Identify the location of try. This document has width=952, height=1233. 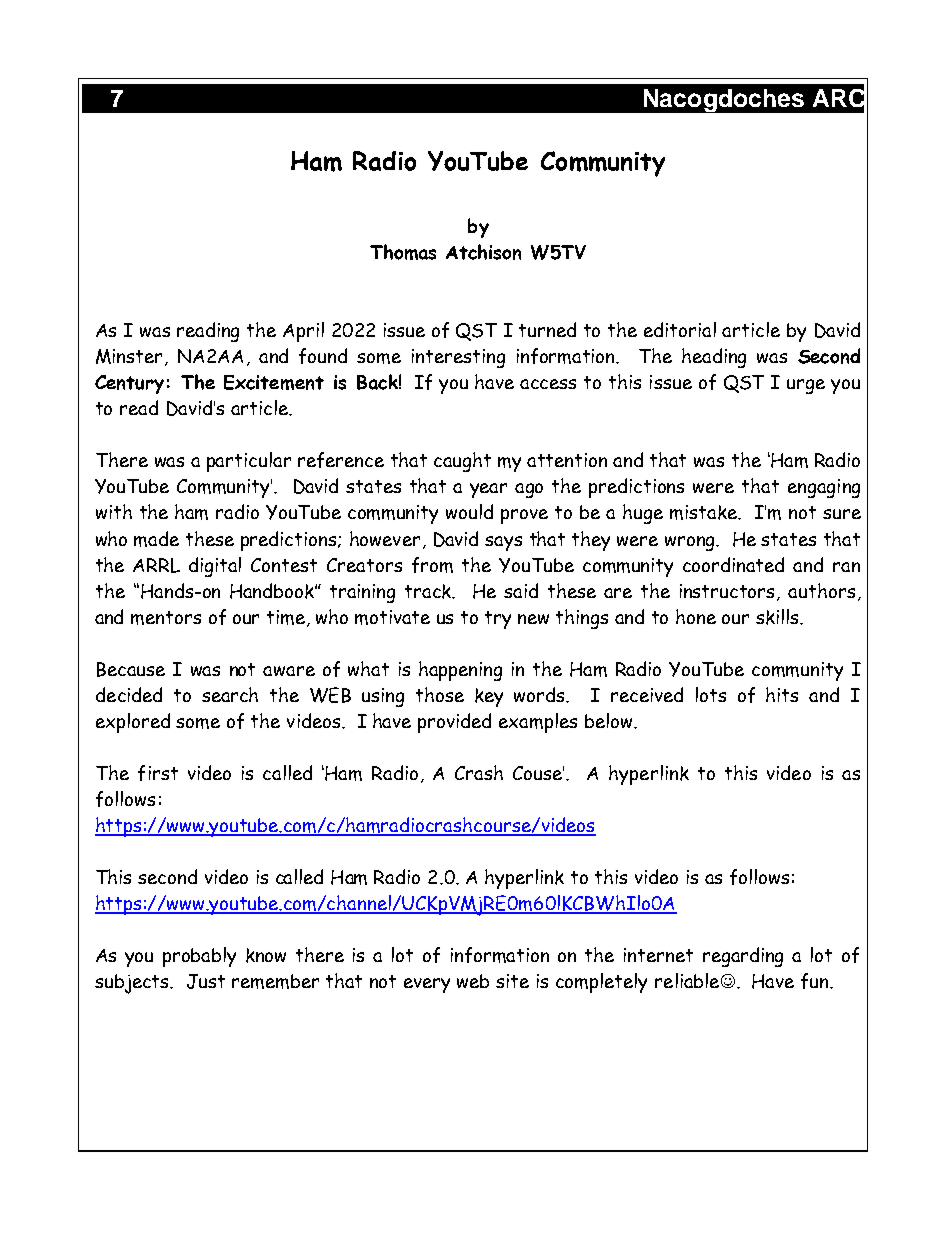
(498, 620).
